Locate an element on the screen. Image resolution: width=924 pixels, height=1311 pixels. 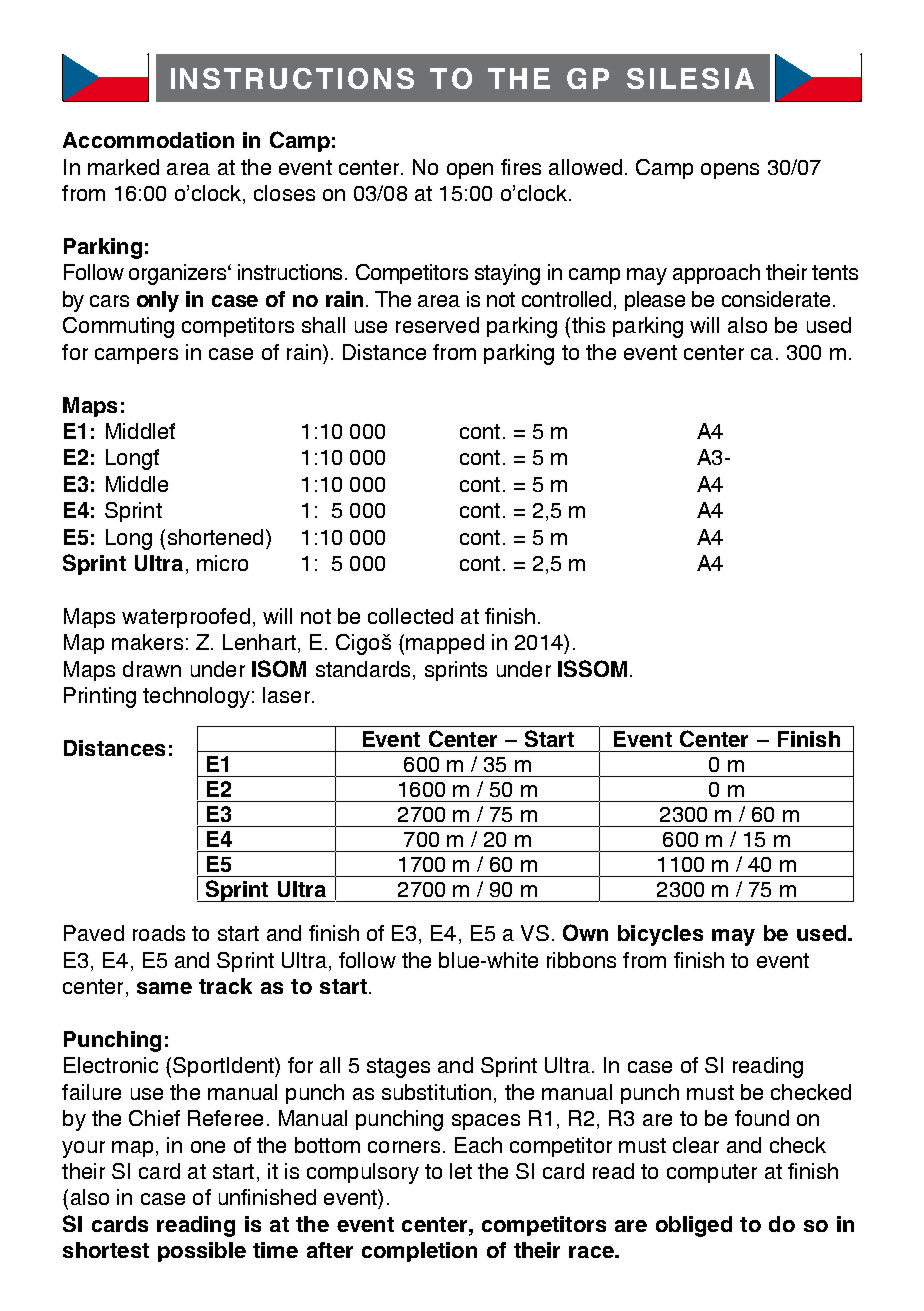
roads is located at coordinates (159, 933).
